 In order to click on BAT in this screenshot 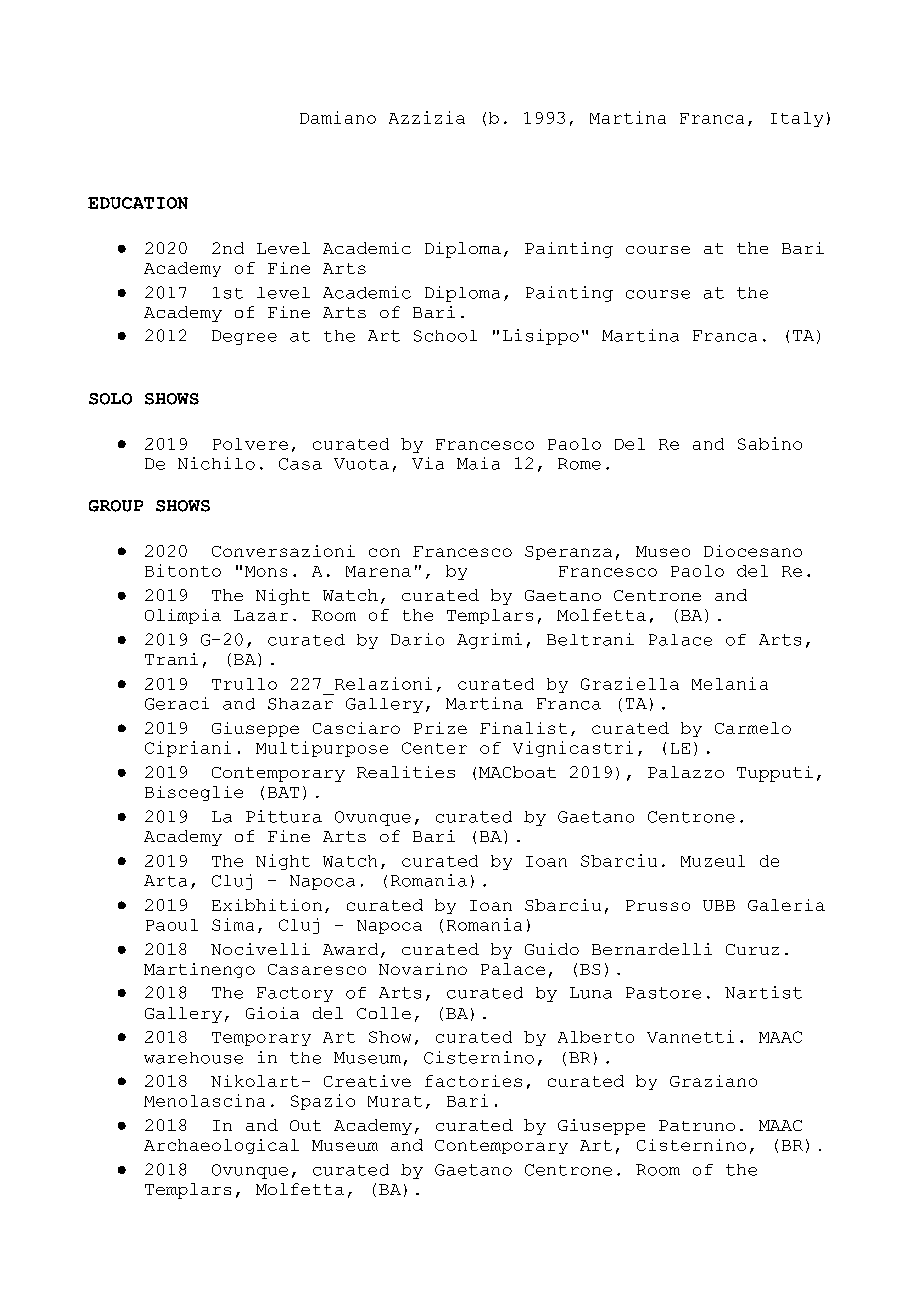, I will do `click(283, 792)`.
